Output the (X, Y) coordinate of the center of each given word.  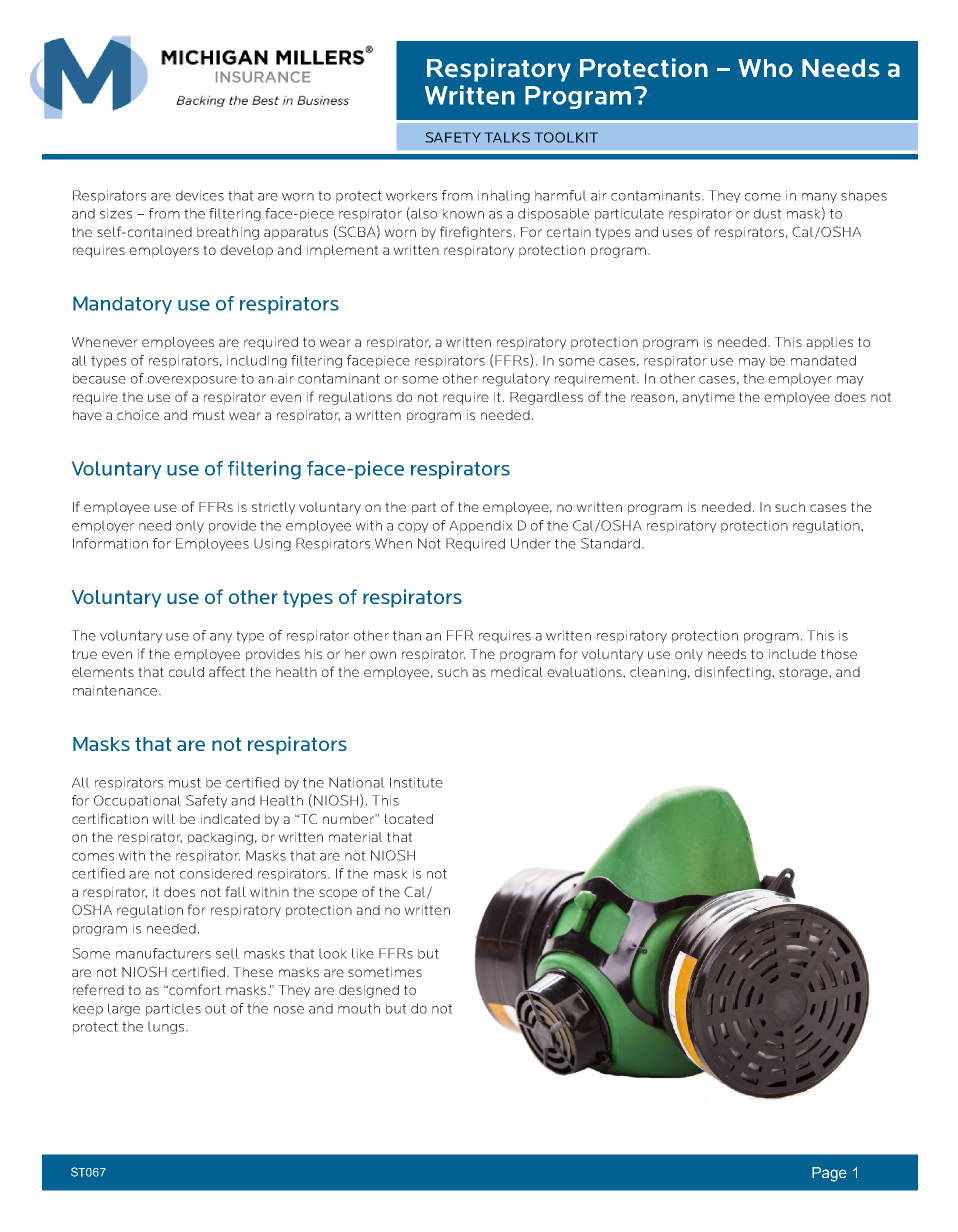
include (792, 654)
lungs (167, 1028)
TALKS (507, 137)
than (407, 636)
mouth (359, 1009)
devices (200, 196)
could (186, 672)
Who (765, 68)
